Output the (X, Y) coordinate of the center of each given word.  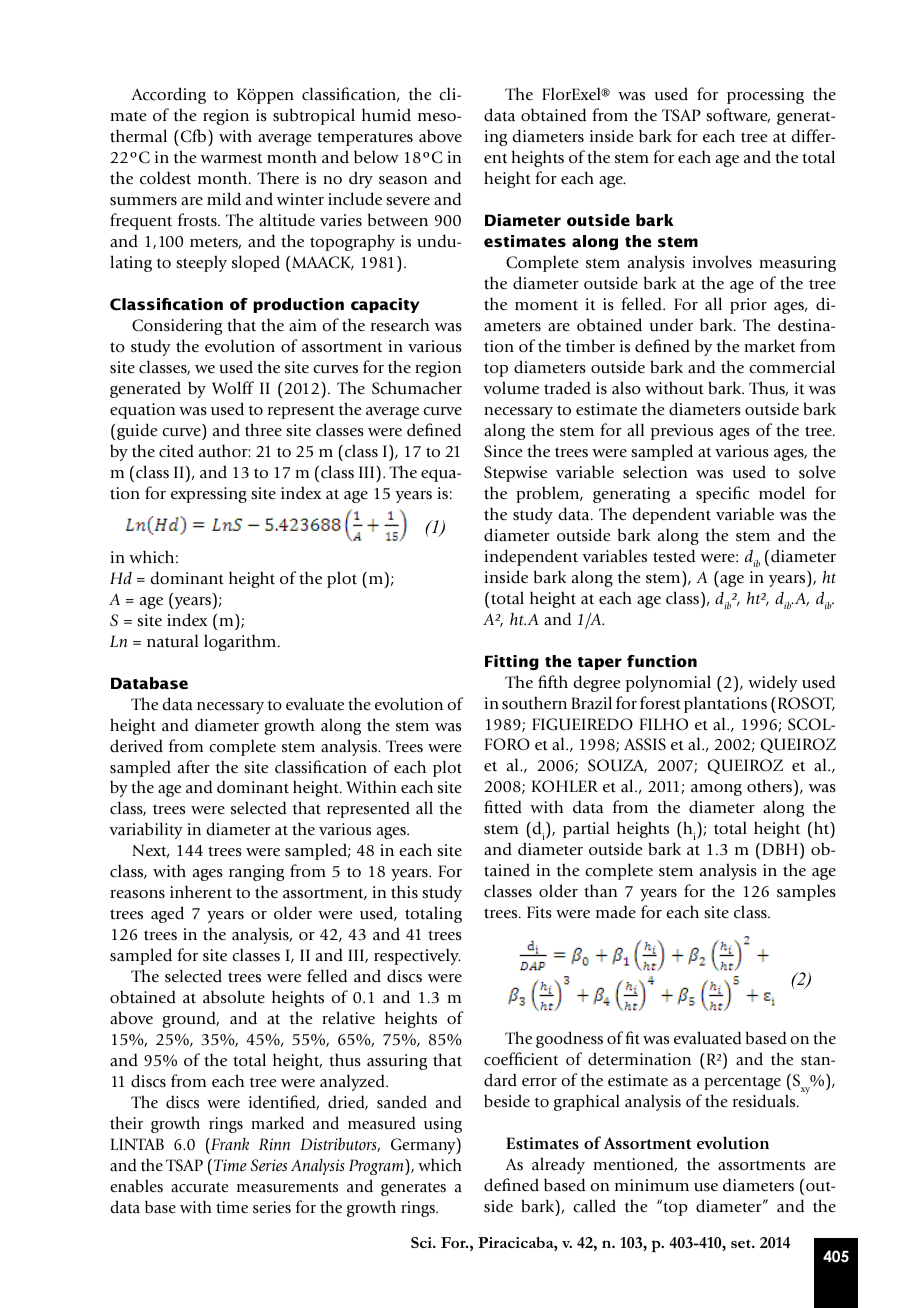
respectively (417, 956)
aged (167, 914)
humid (386, 115)
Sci (422, 1242)
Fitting (512, 662)
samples (806, 892)
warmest (232, 158)
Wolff (233, 388)
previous (682, 432)
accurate (199, 1187)
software (738, 115)
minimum (652, 1185)
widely (773, 683)
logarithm (241, 642)
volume (511, 388)
